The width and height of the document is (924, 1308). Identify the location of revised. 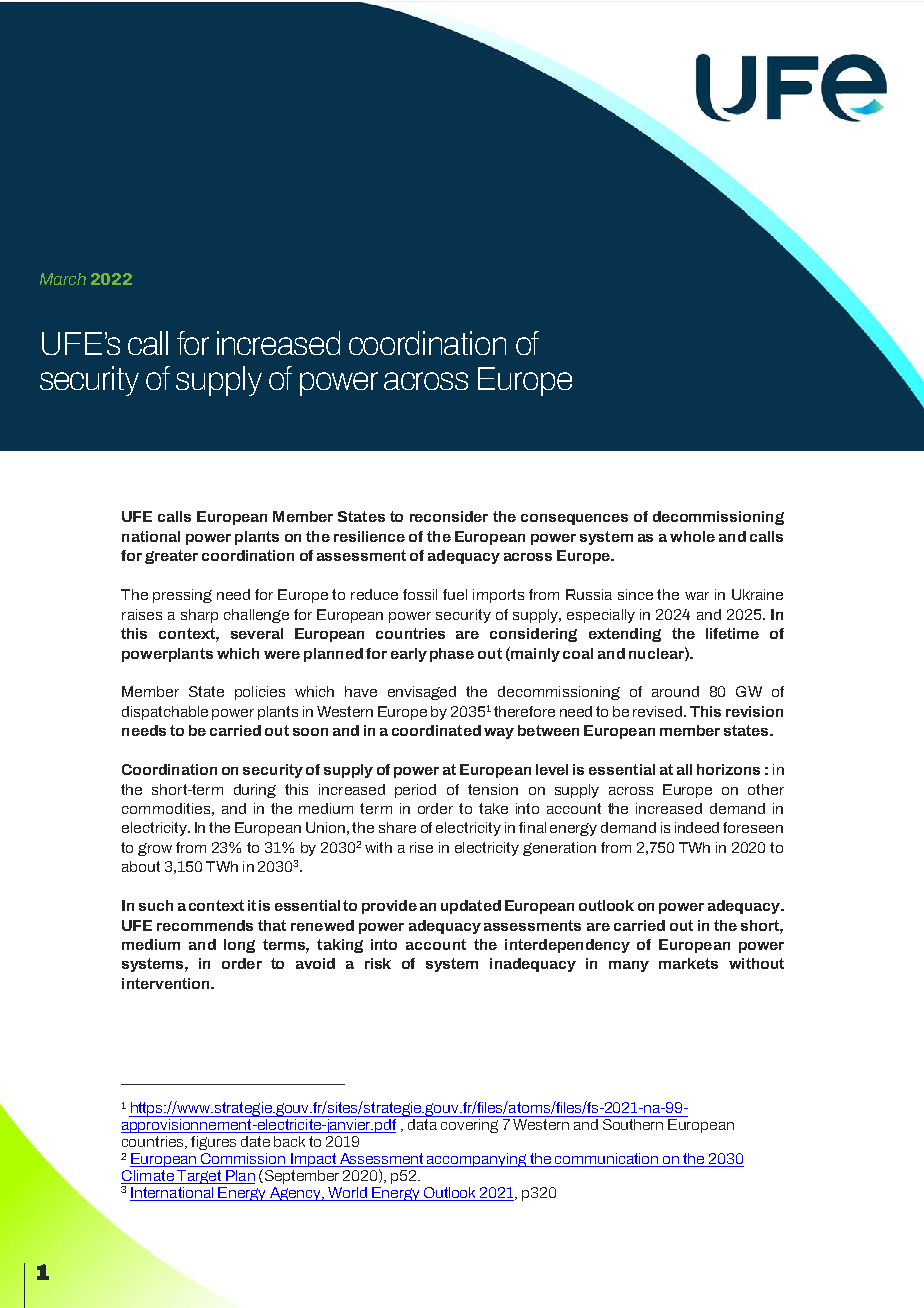
(659, 711).
